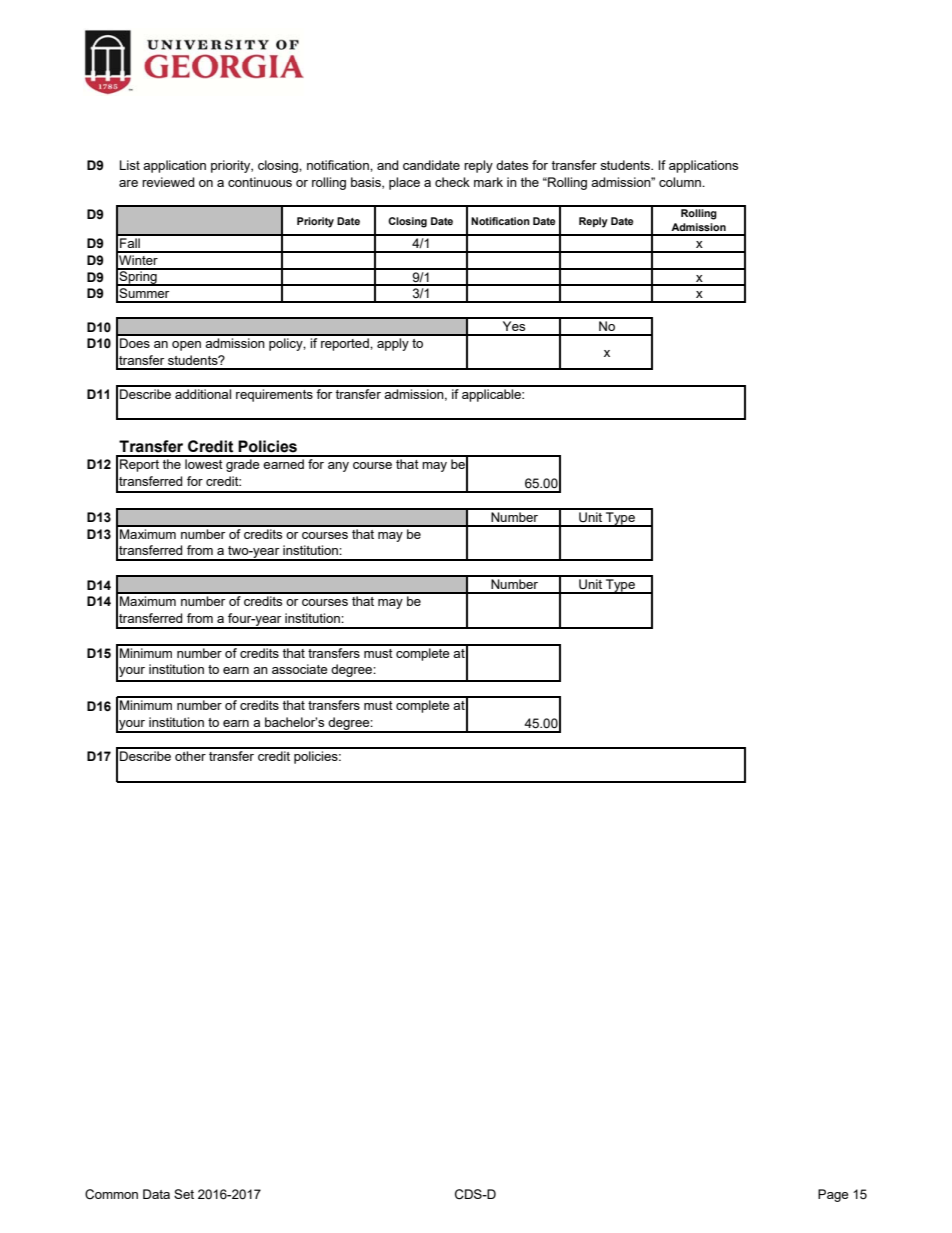  Describe the element at coordinates (111, 1194) in the screenshot. I see `Common` at that location.
